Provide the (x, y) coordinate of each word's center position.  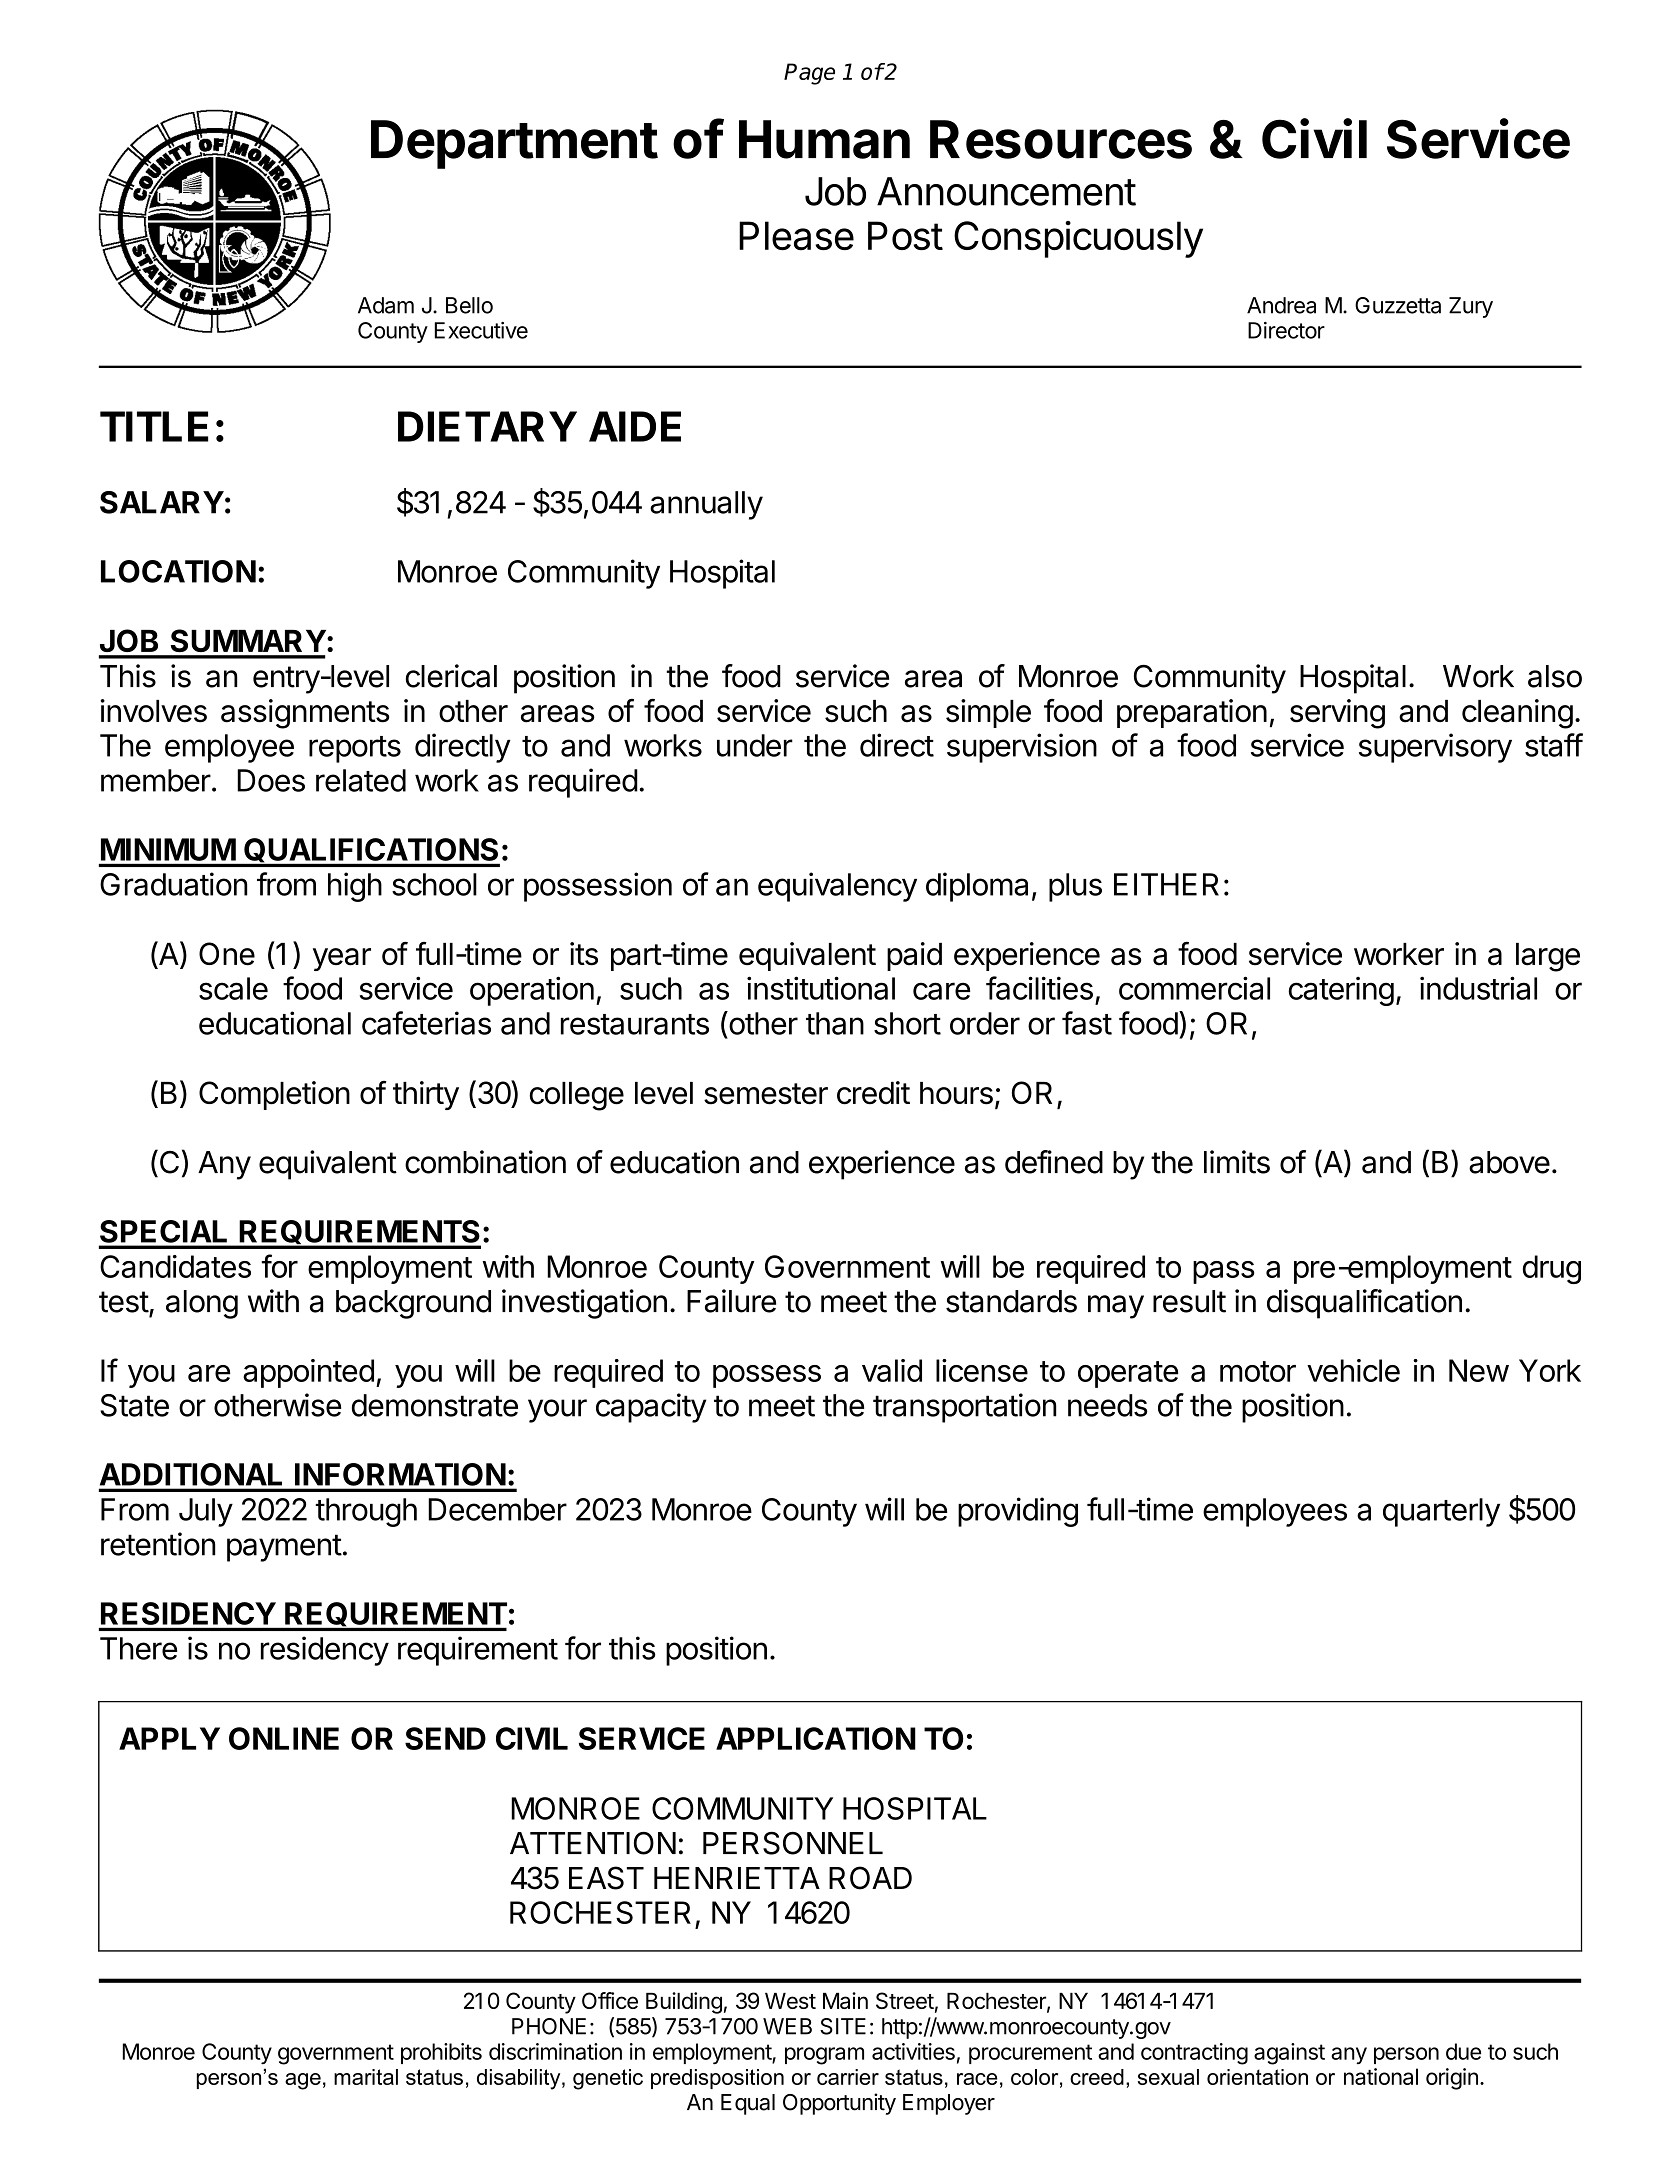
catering (1341, 991)
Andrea (1281, 305)
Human (824, 139)
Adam (386, 305)
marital (366, 2077)
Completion (274, 1095)
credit (873, 1093)
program (824, 2056)
